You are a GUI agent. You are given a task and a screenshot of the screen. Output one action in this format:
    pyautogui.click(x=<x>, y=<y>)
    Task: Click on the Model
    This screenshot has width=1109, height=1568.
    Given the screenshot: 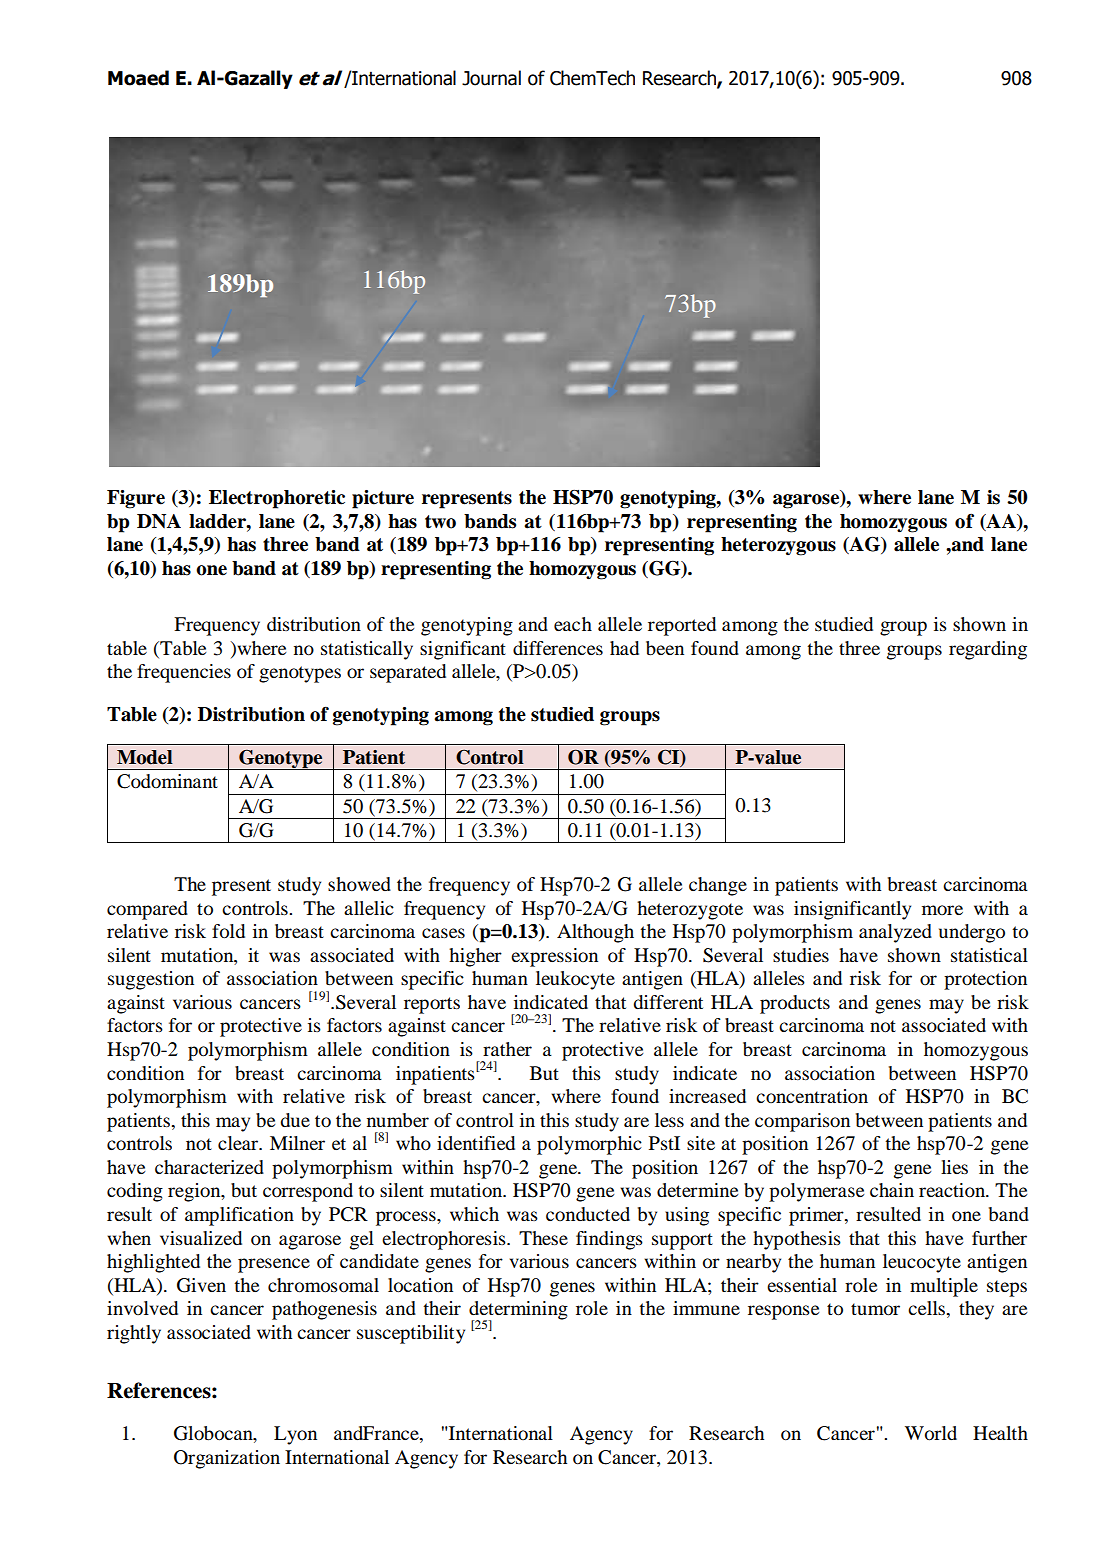 What is the action you would take?
    pyautogui.click(x=145, y=757)
